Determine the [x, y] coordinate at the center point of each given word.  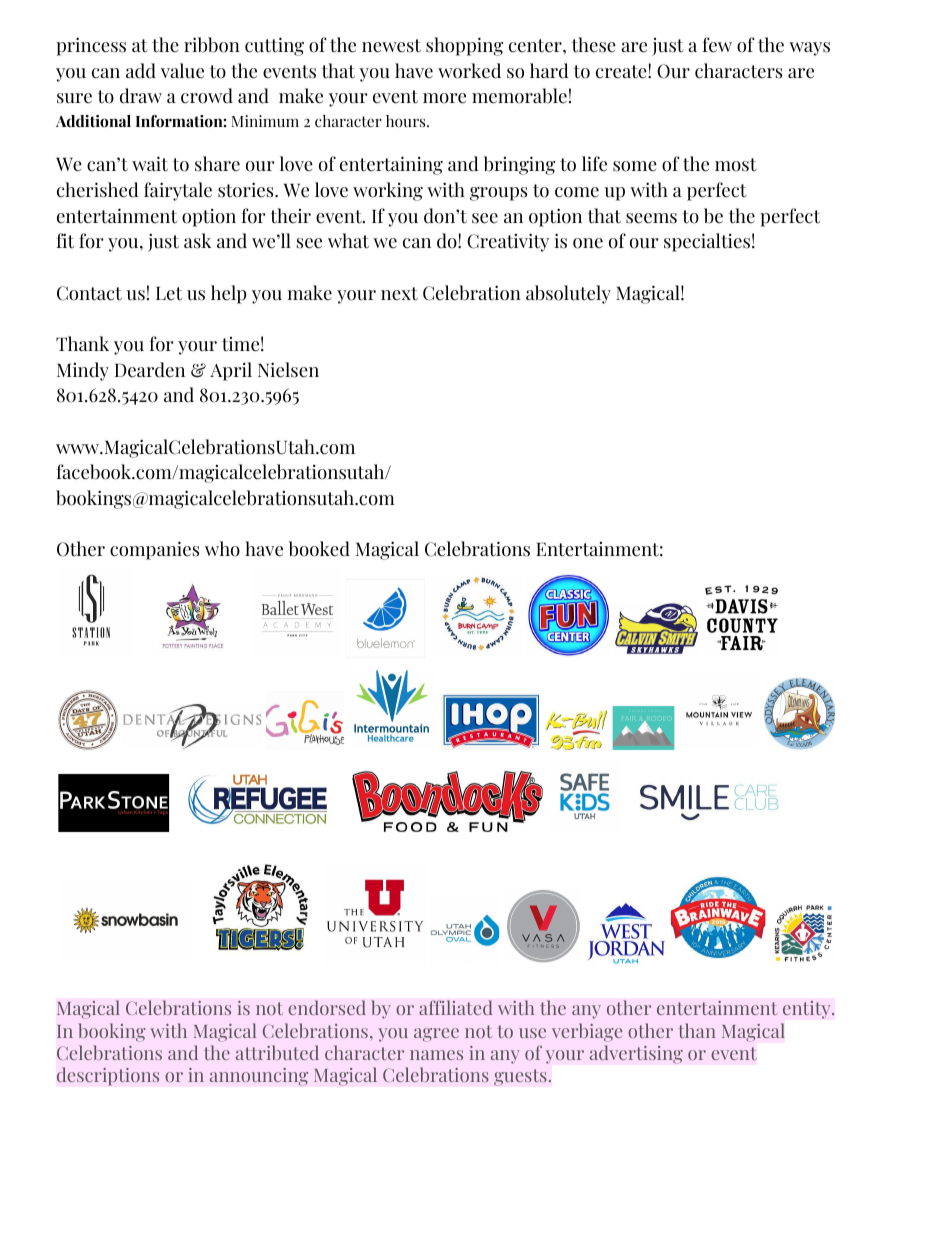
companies [154, 550]
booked [319, 549]
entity [808, 1010]
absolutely [568, 294]
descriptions [108, 1076]
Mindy [83, 371]
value [182, 71]
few [717, 45]
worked [469, 71]
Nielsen [288, 370]
